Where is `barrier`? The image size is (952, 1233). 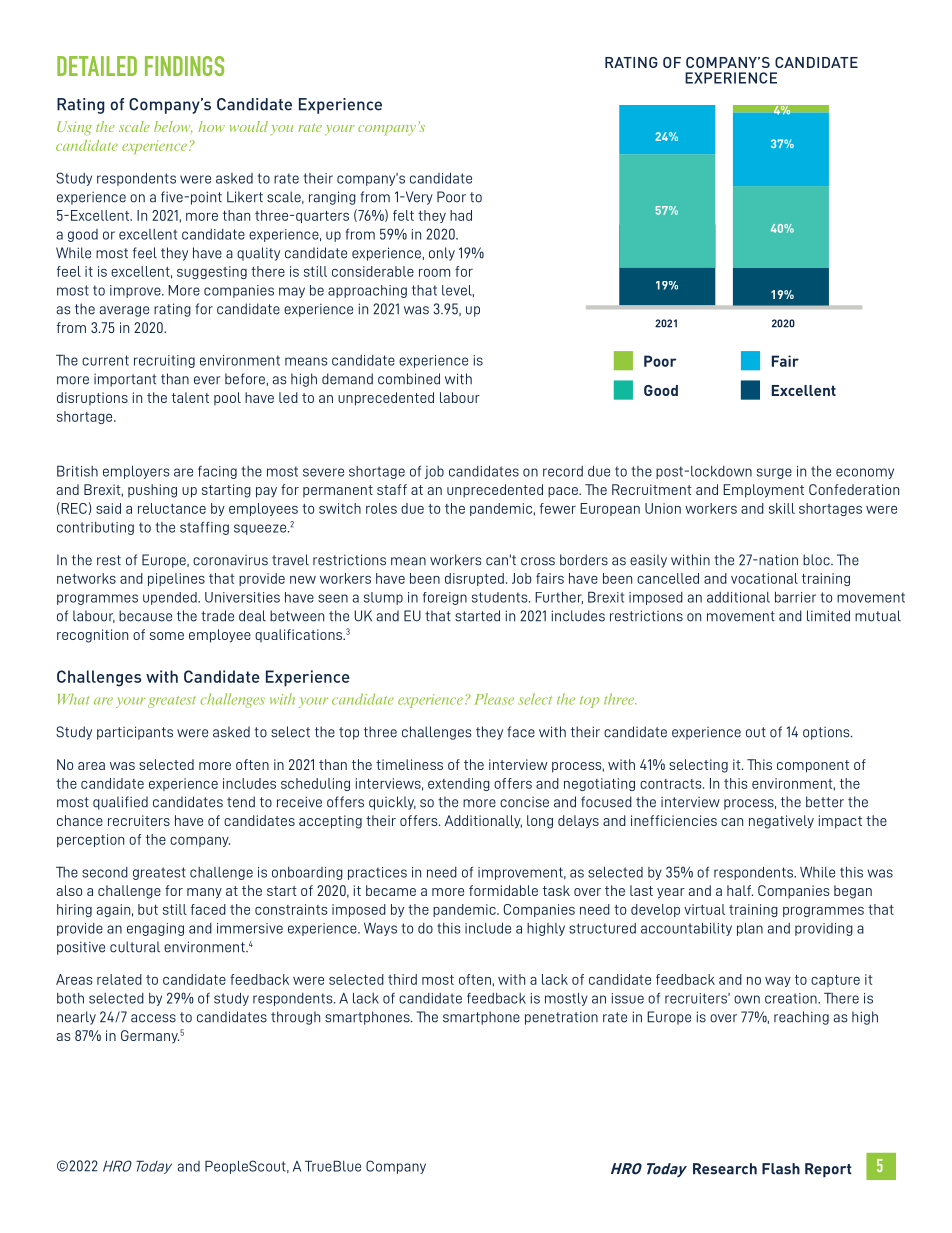
barrier is located at coordinates (795, 597).
